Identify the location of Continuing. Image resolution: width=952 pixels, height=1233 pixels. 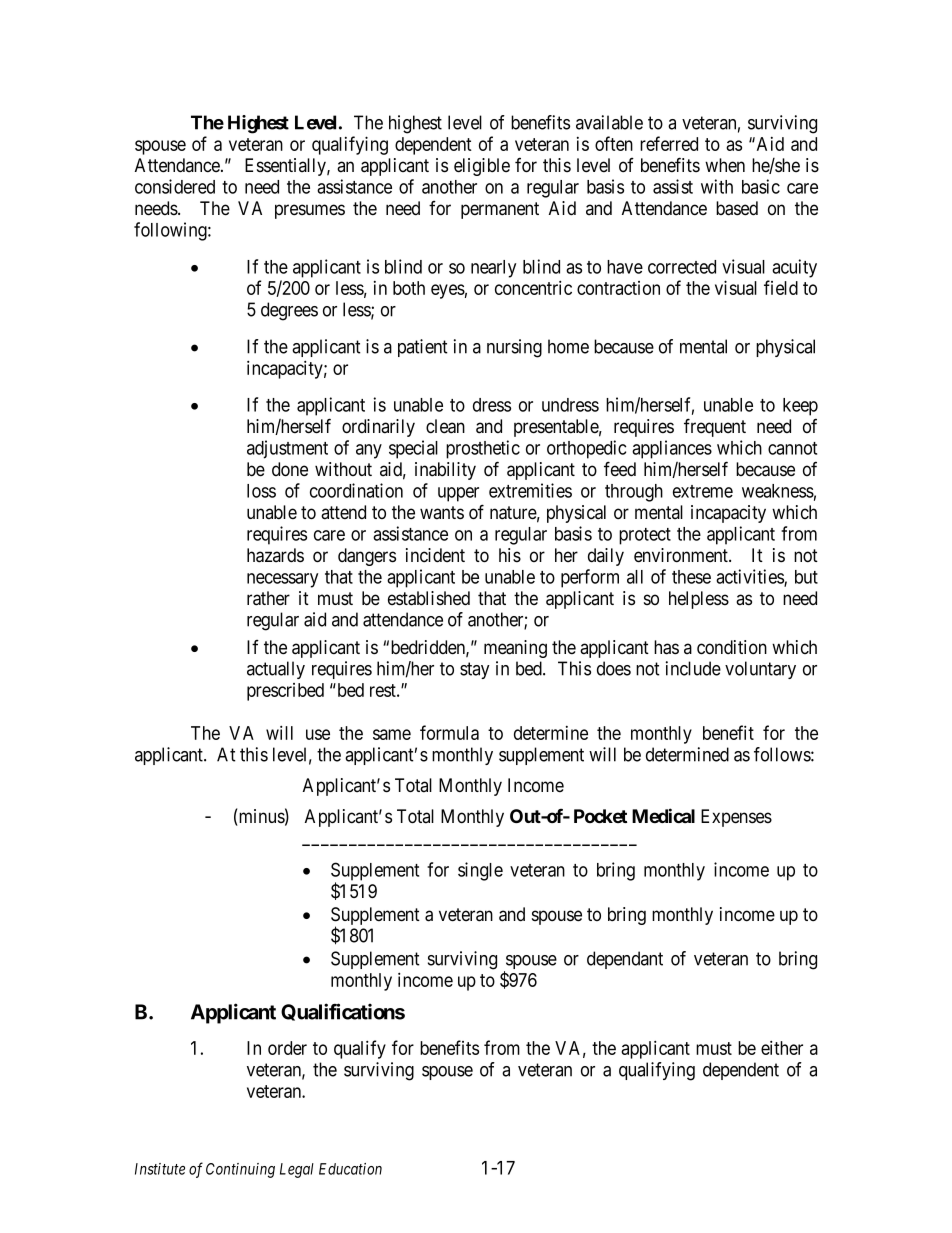
(240, 1170).
